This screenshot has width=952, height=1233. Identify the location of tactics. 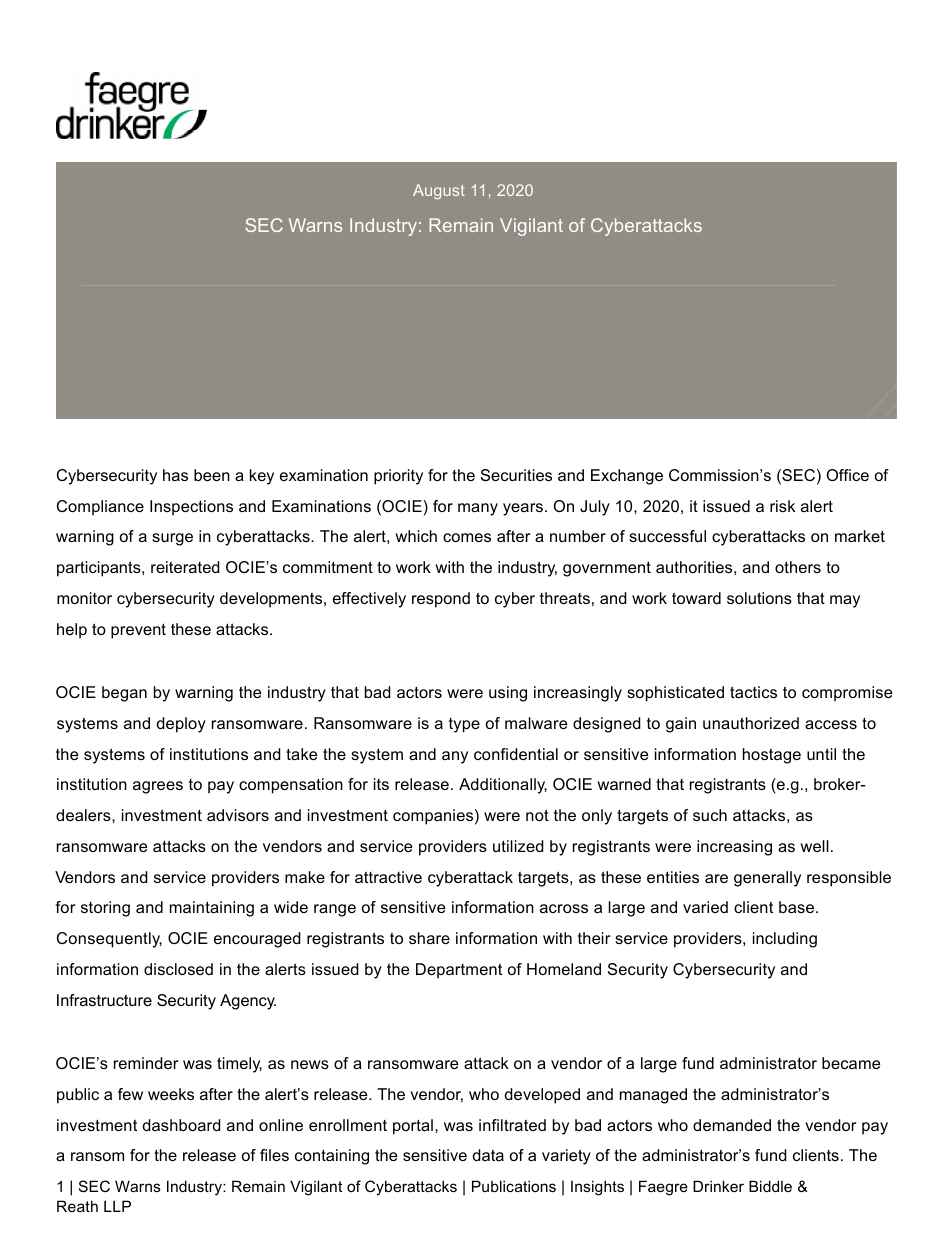
(753, 692).
